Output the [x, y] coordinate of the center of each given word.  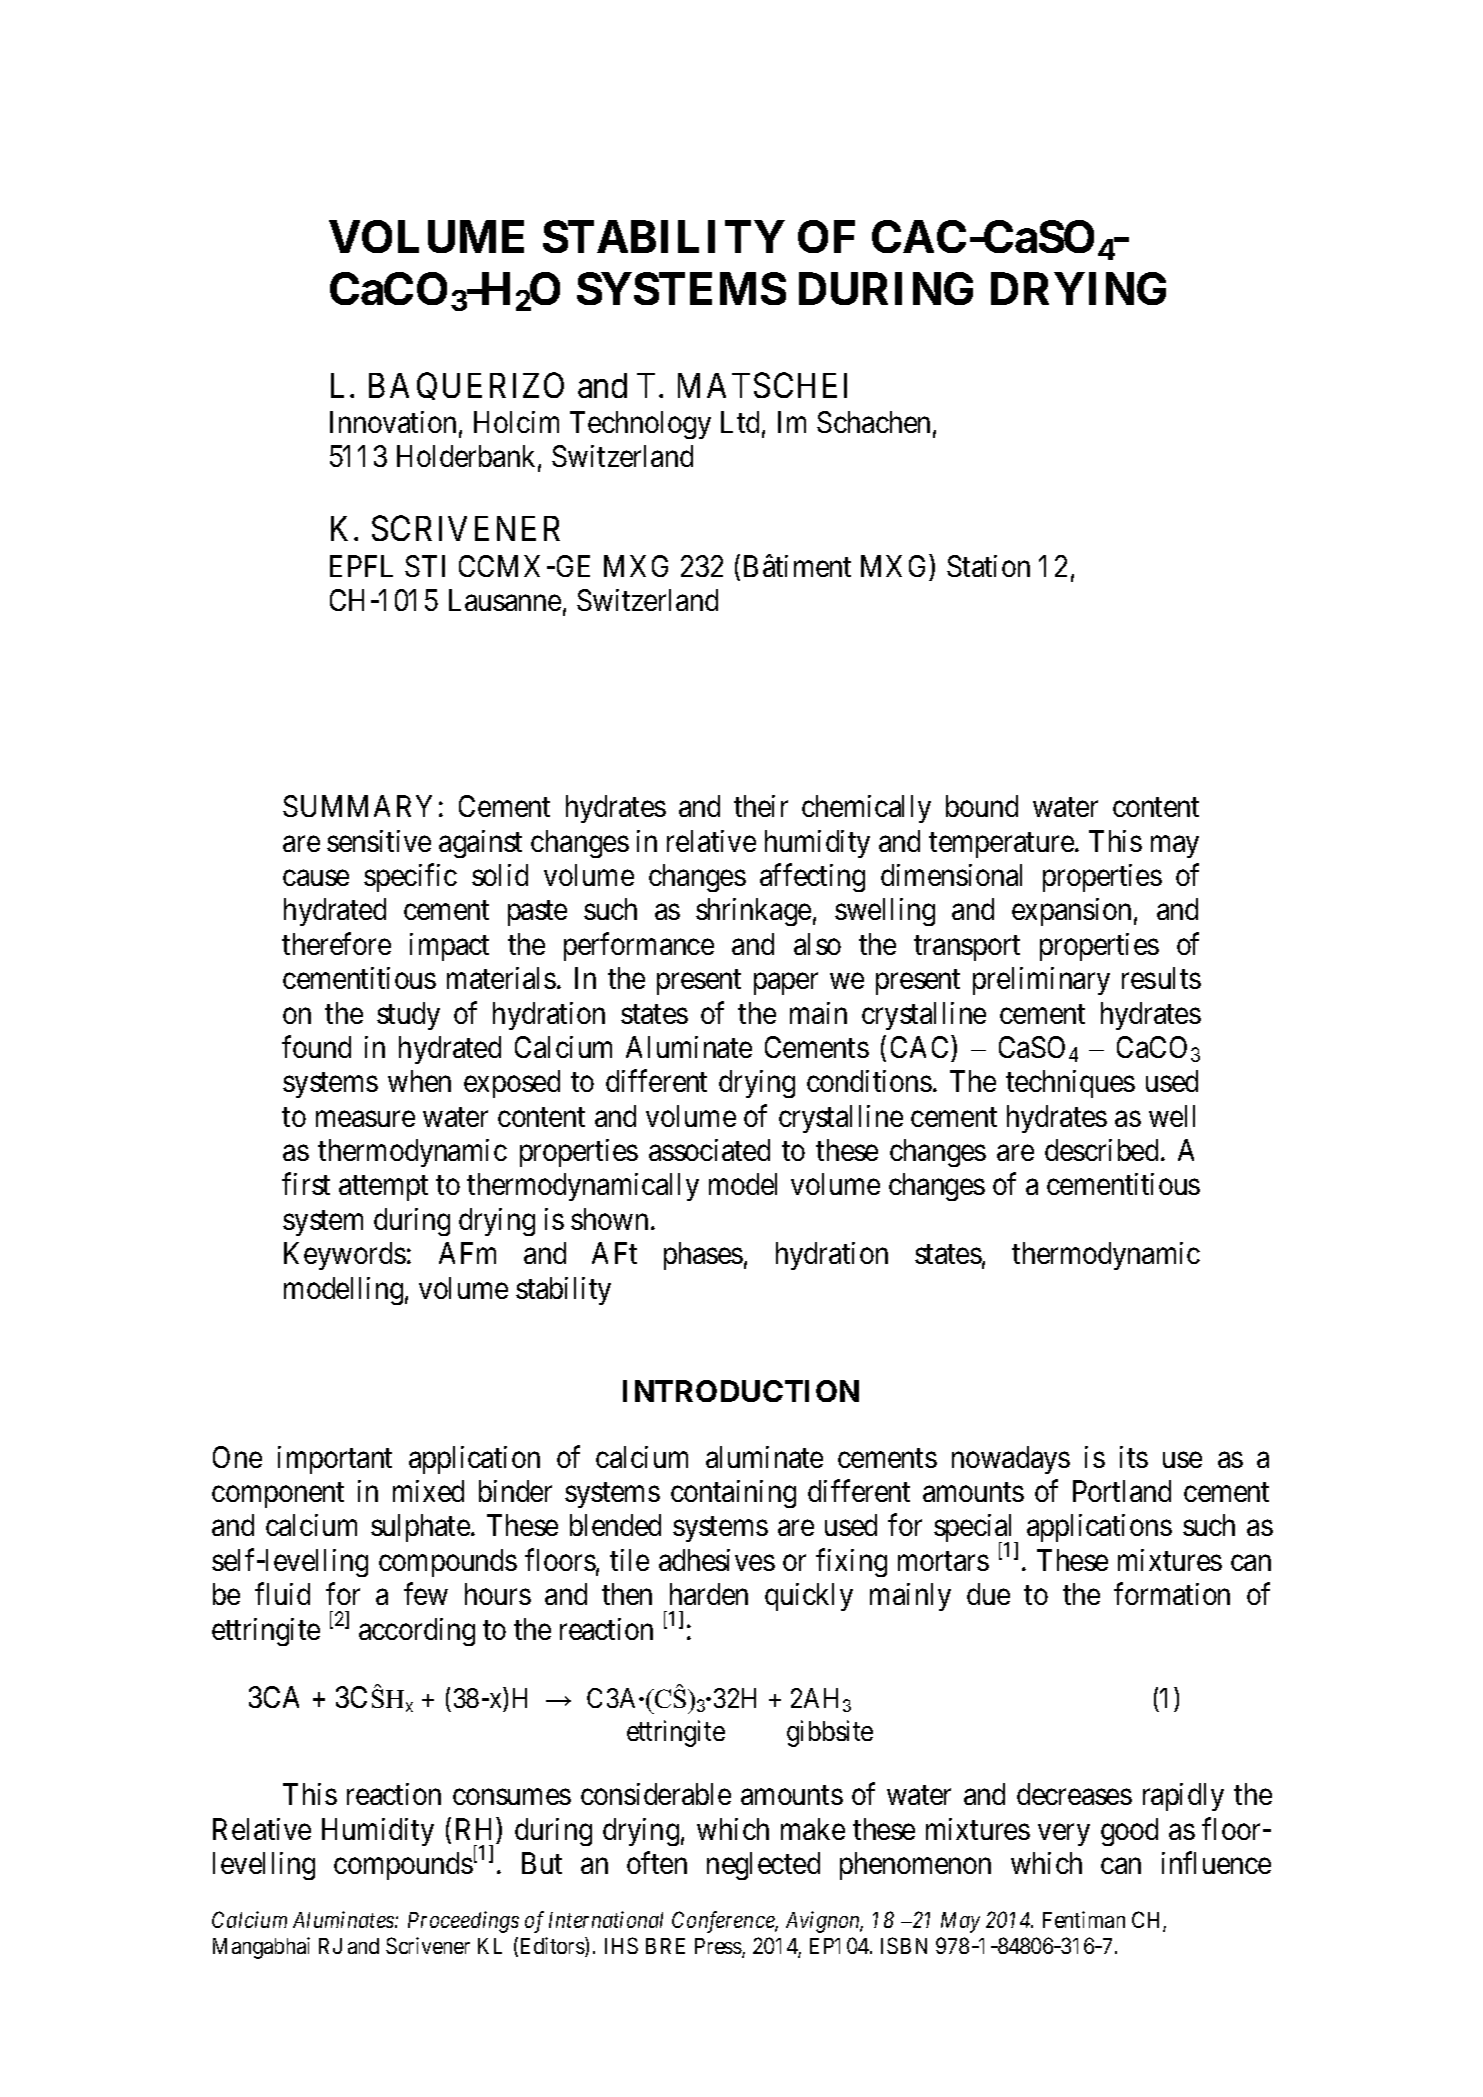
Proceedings [463, 1922]
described [1101, 1150]
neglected [763, 1866]
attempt [383, 1188]
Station [988, 566]
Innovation [393, 422]
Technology [640, 425]
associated [709, 1150]
